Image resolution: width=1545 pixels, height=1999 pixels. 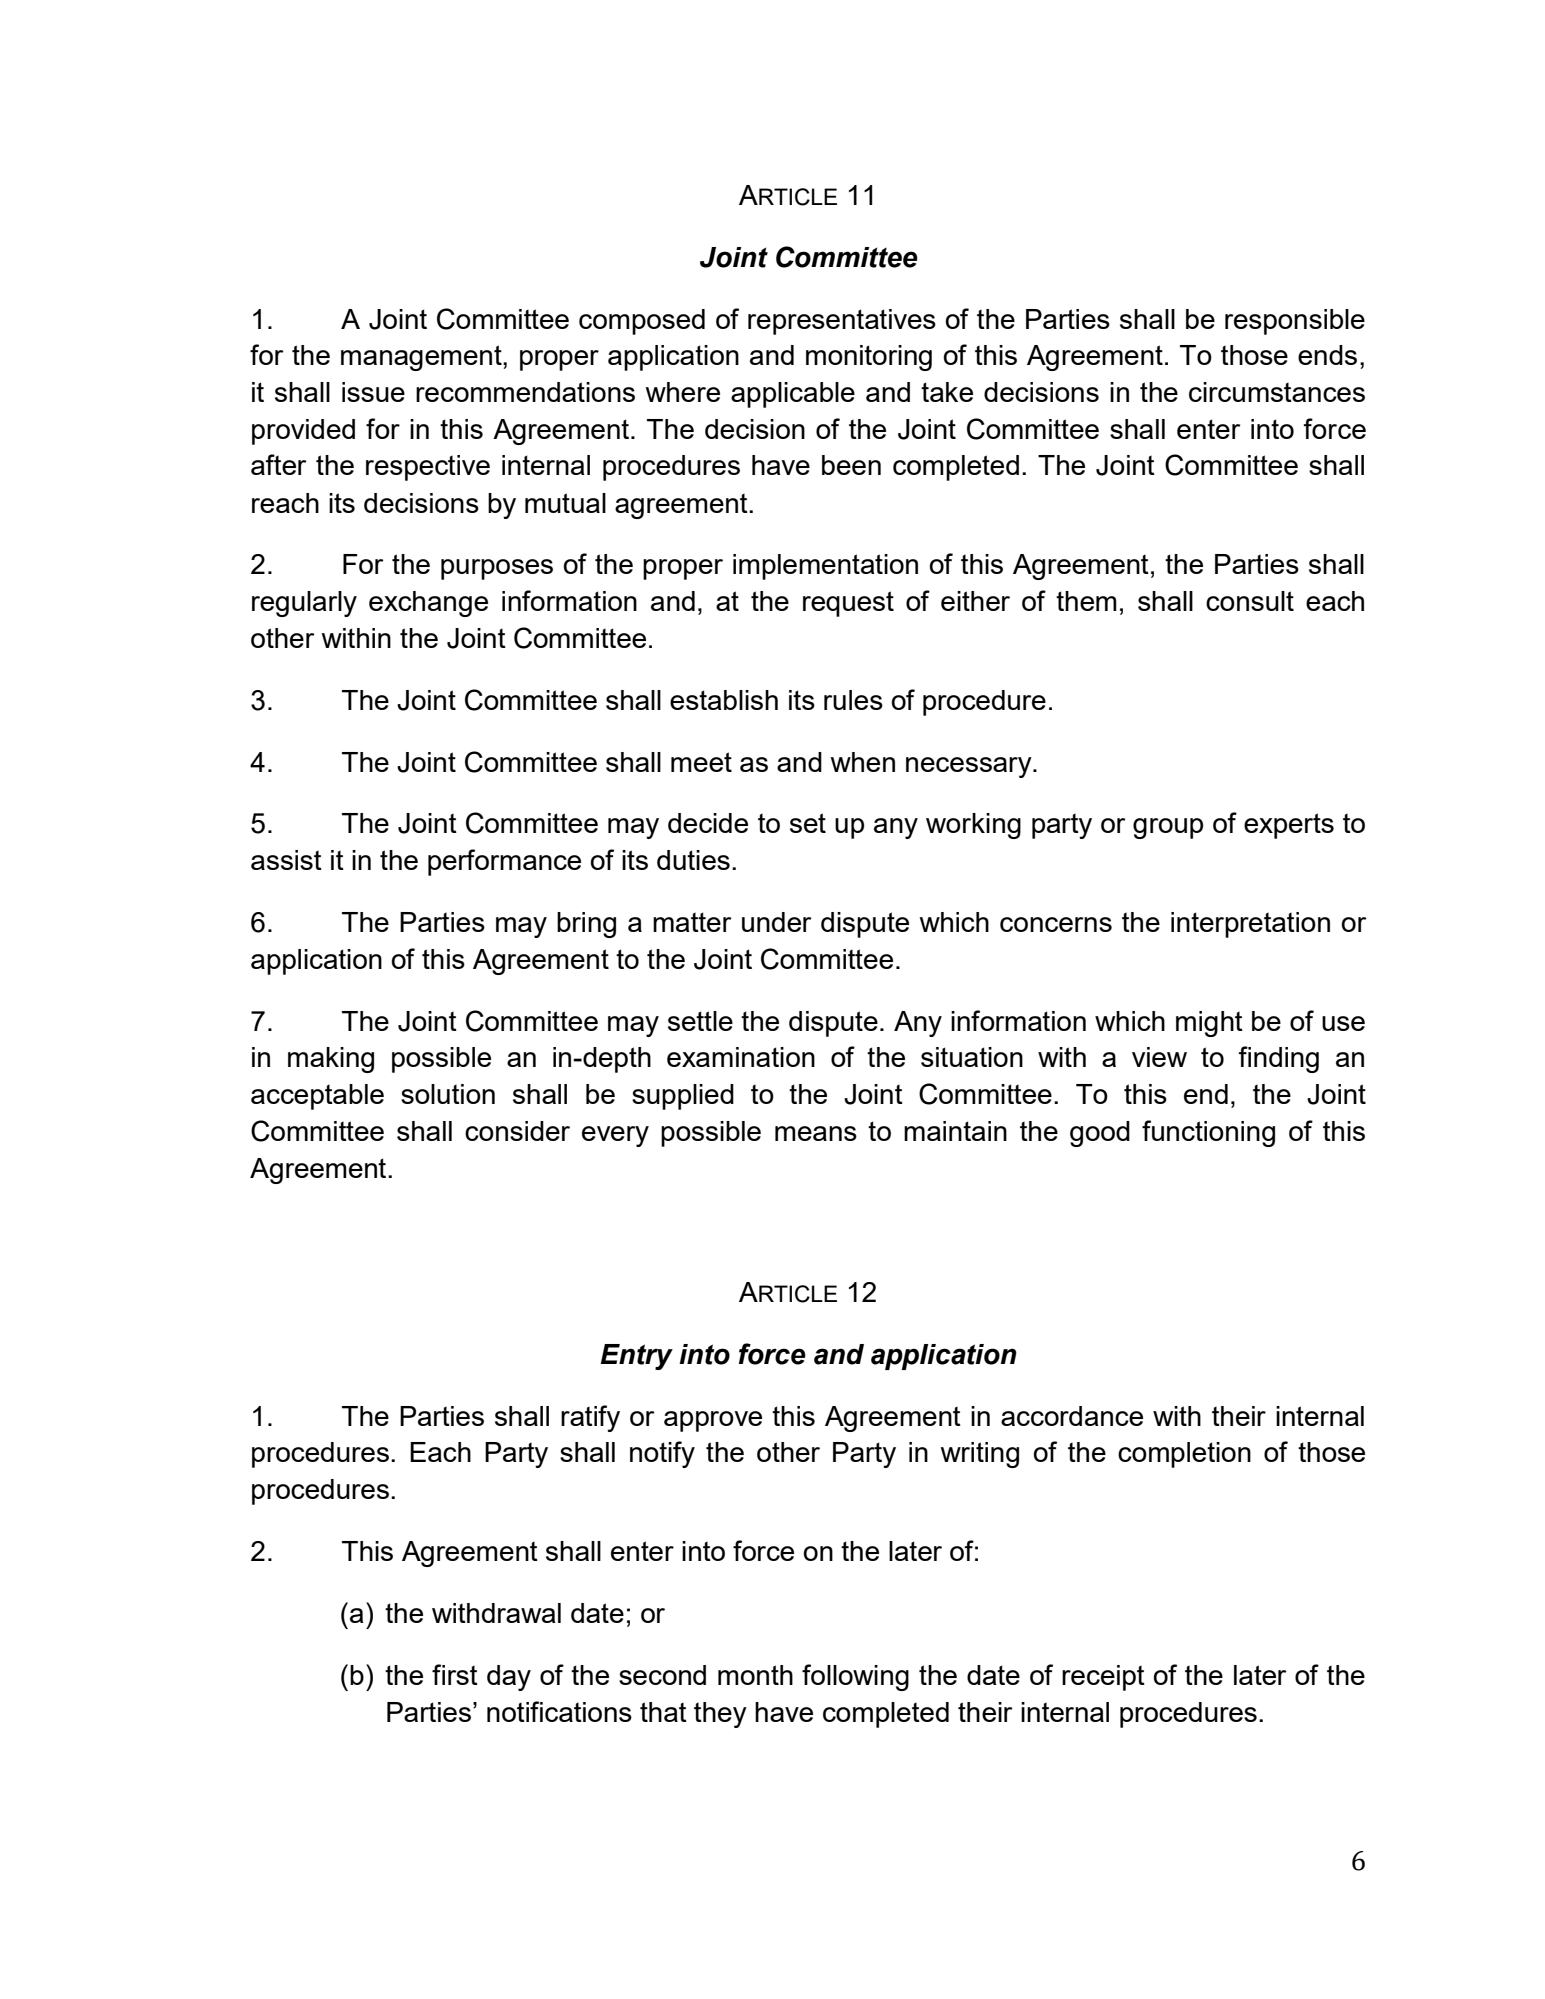 I want to click on receipt, so click(x=1103, y=1678).
